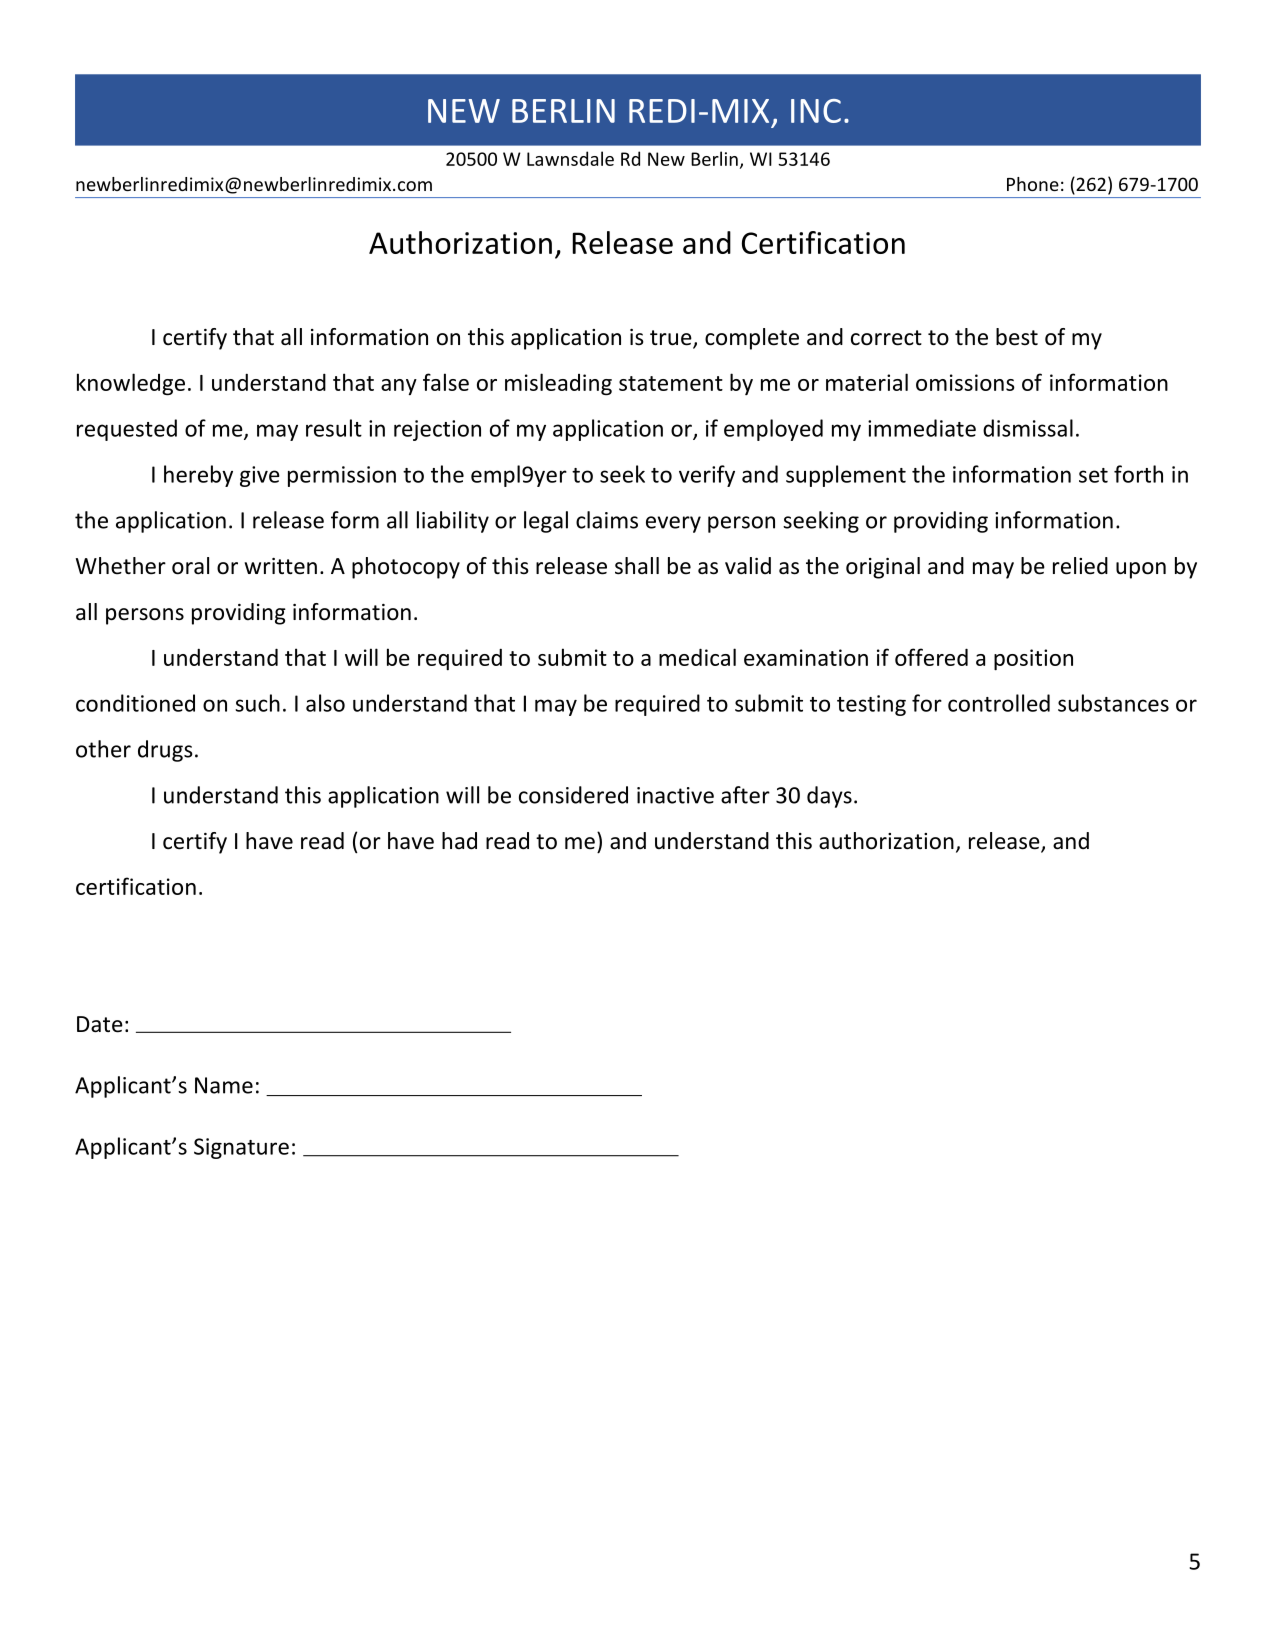 This image has height=1651, width=1276. Describe the element at coordinates (1033, 184) in the image. I see `Phone` at that location.
